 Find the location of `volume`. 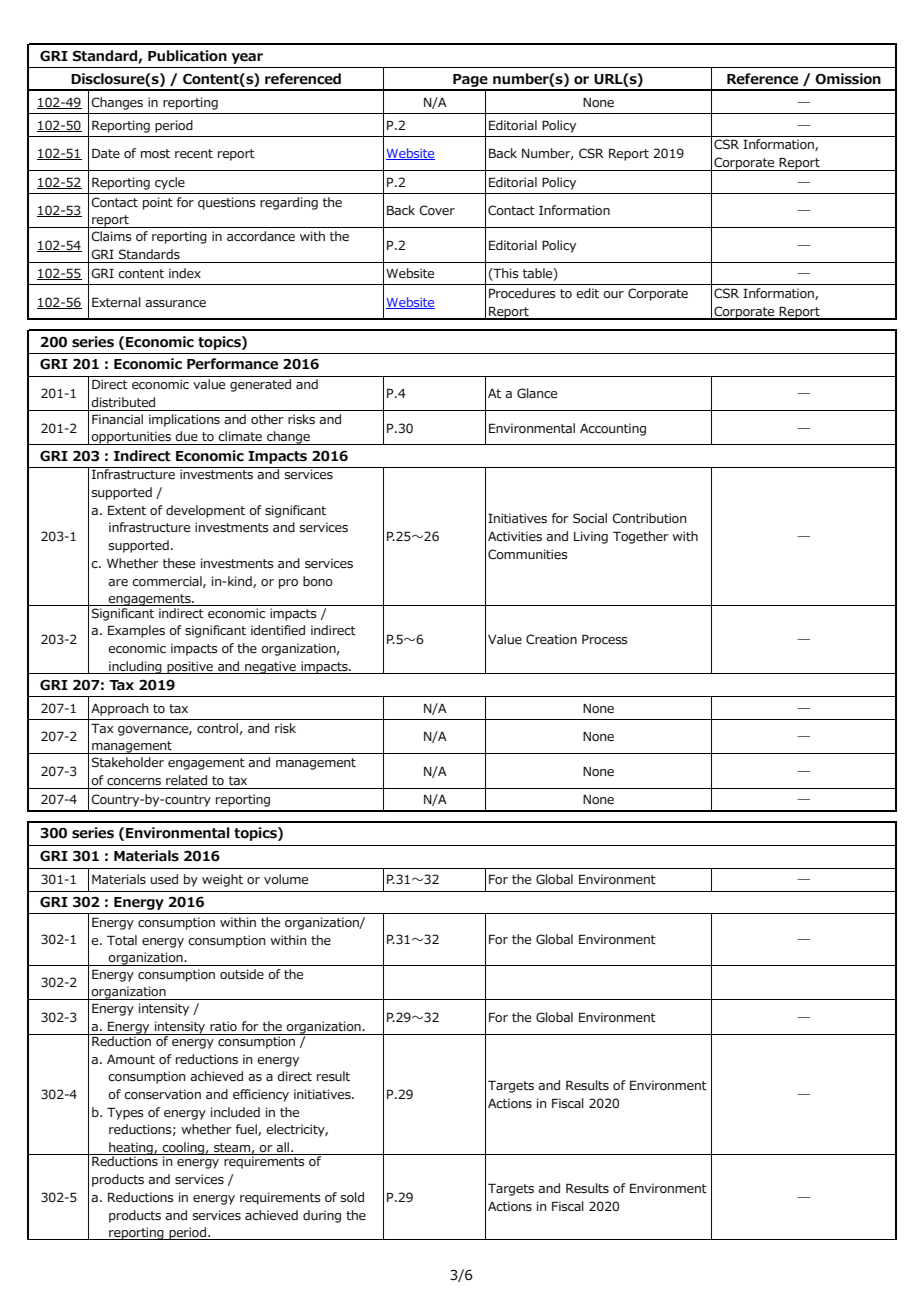

volume is located at coordinates (286, 879).
